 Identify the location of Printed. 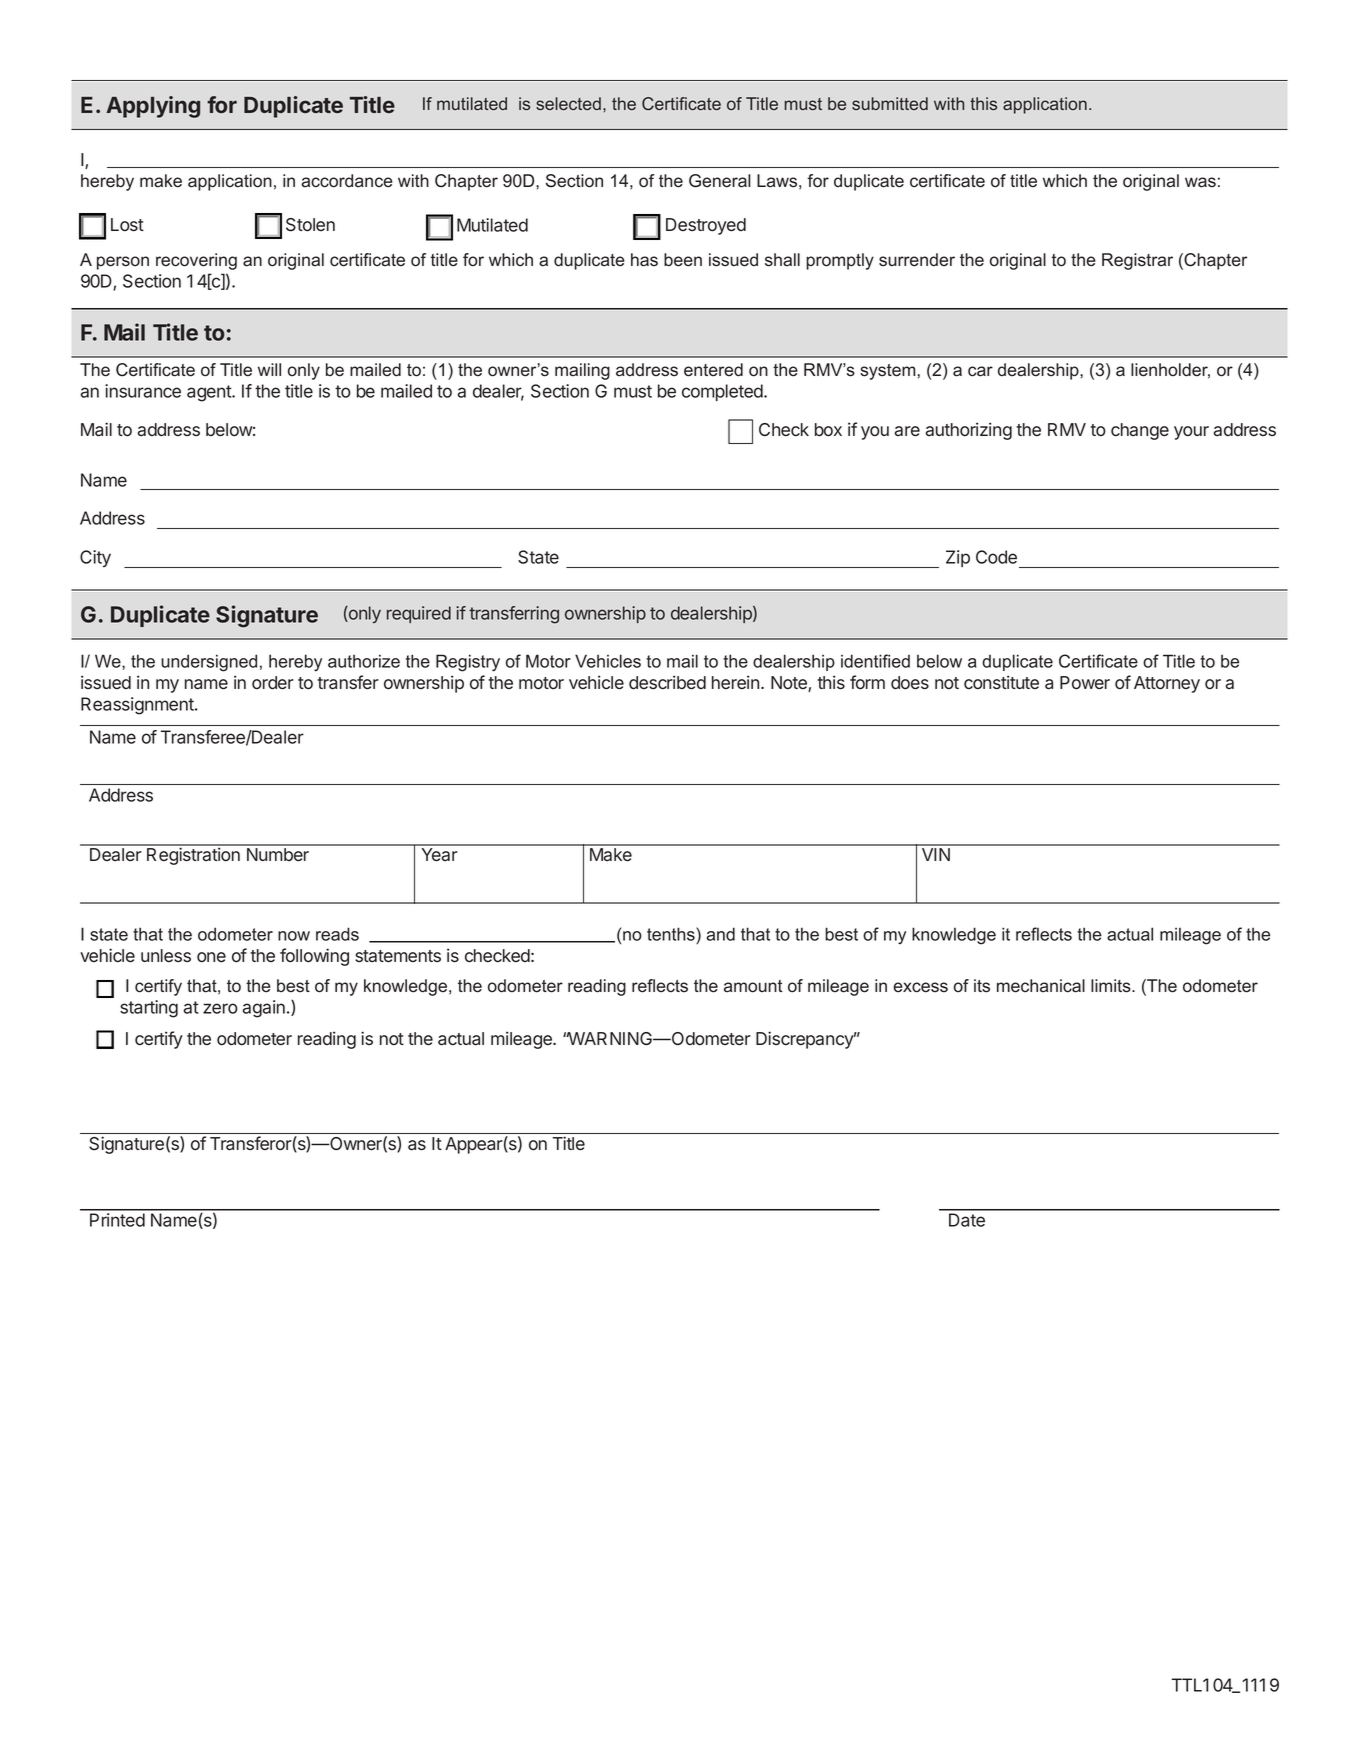
(117, 1220).
